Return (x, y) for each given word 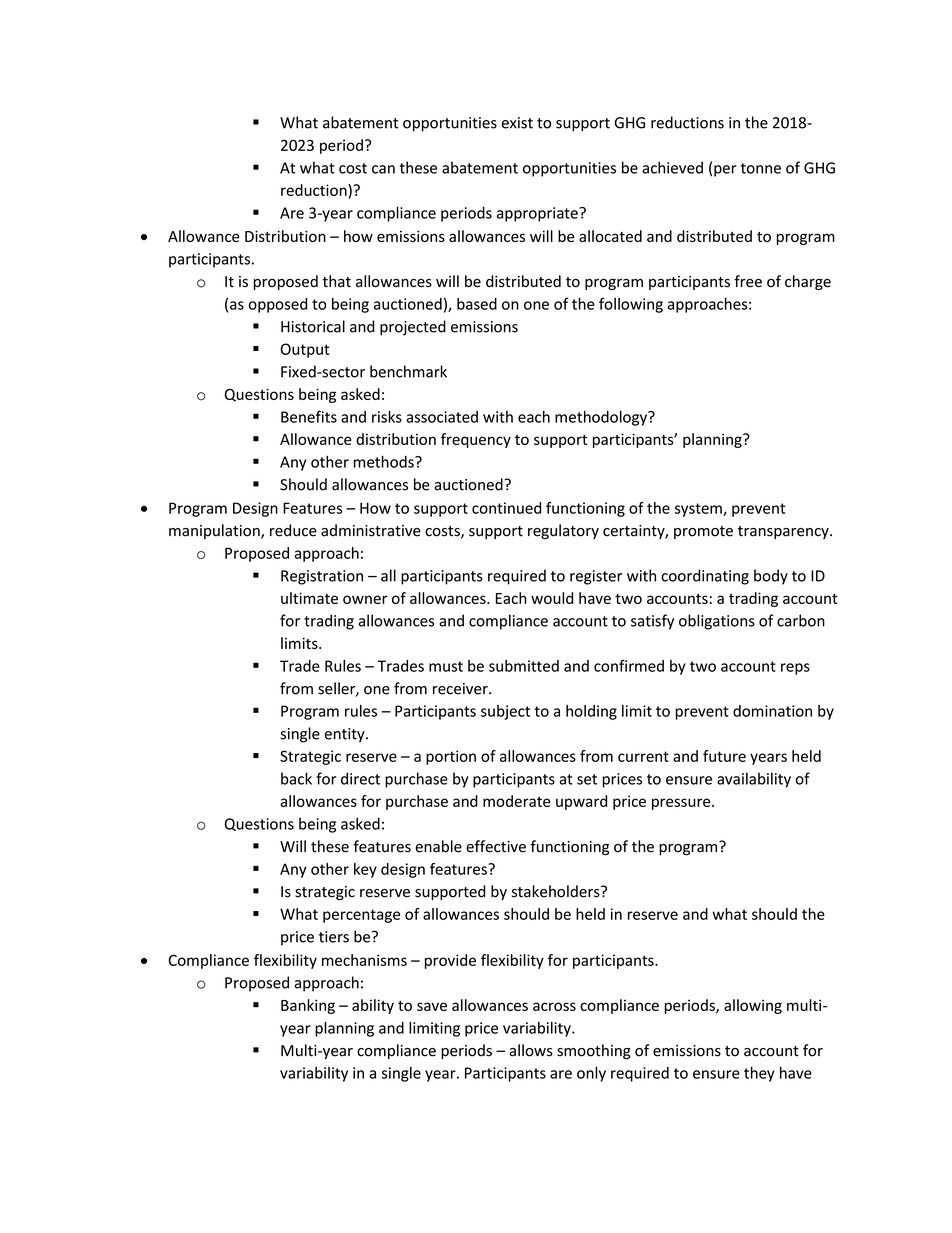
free (748, 281)
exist (517, 123)
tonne (761, 168)
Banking (308, 1006)
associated (442, 417)
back (296, 778)
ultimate (309, 598)
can (383, 169)
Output (305, 350)
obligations (717, 622)
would (552, 598)
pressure (682, 804)
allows (531, 1050)
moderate (516, 801)
